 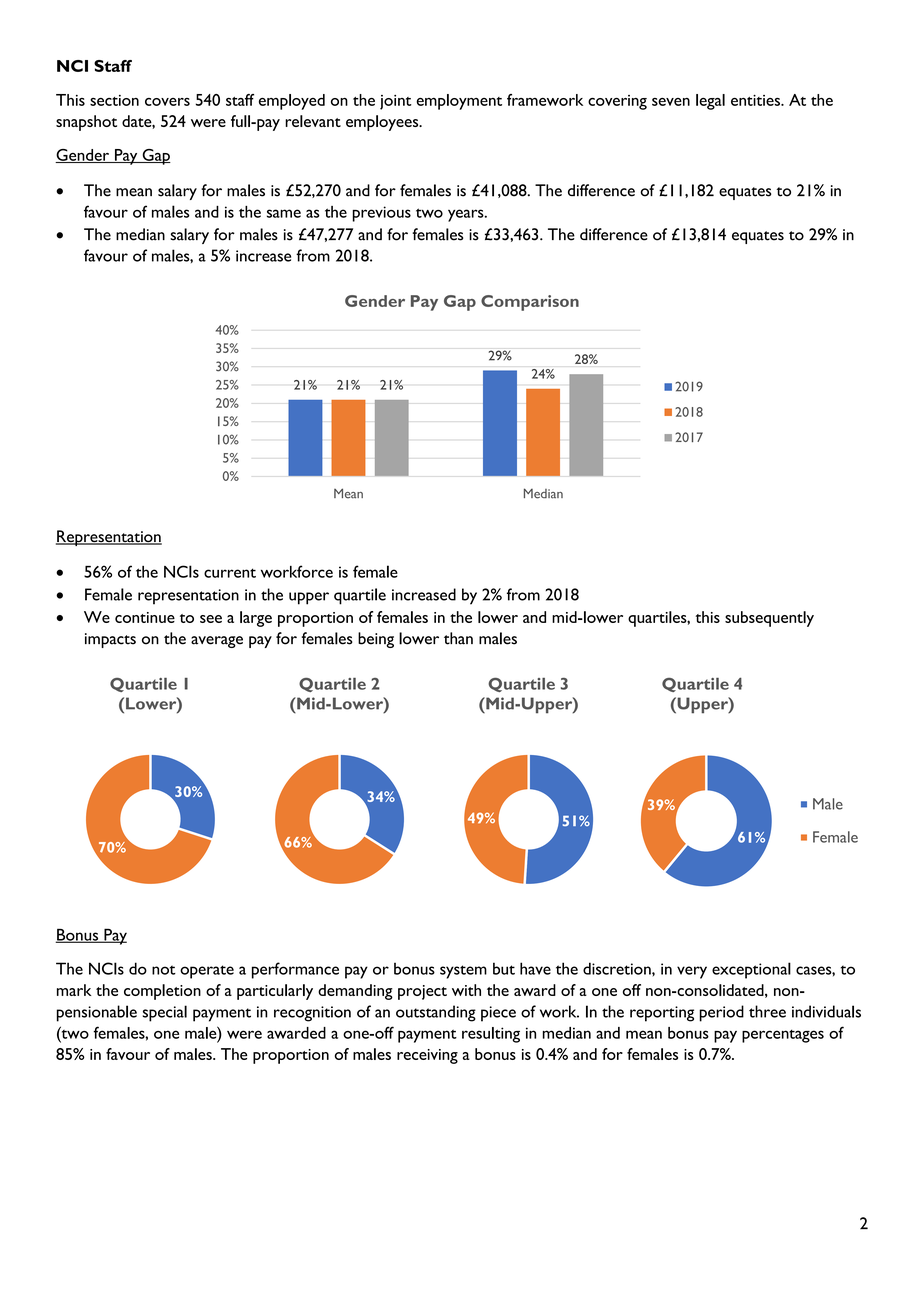 I want to click on employment, so click(x=459, y=102).
